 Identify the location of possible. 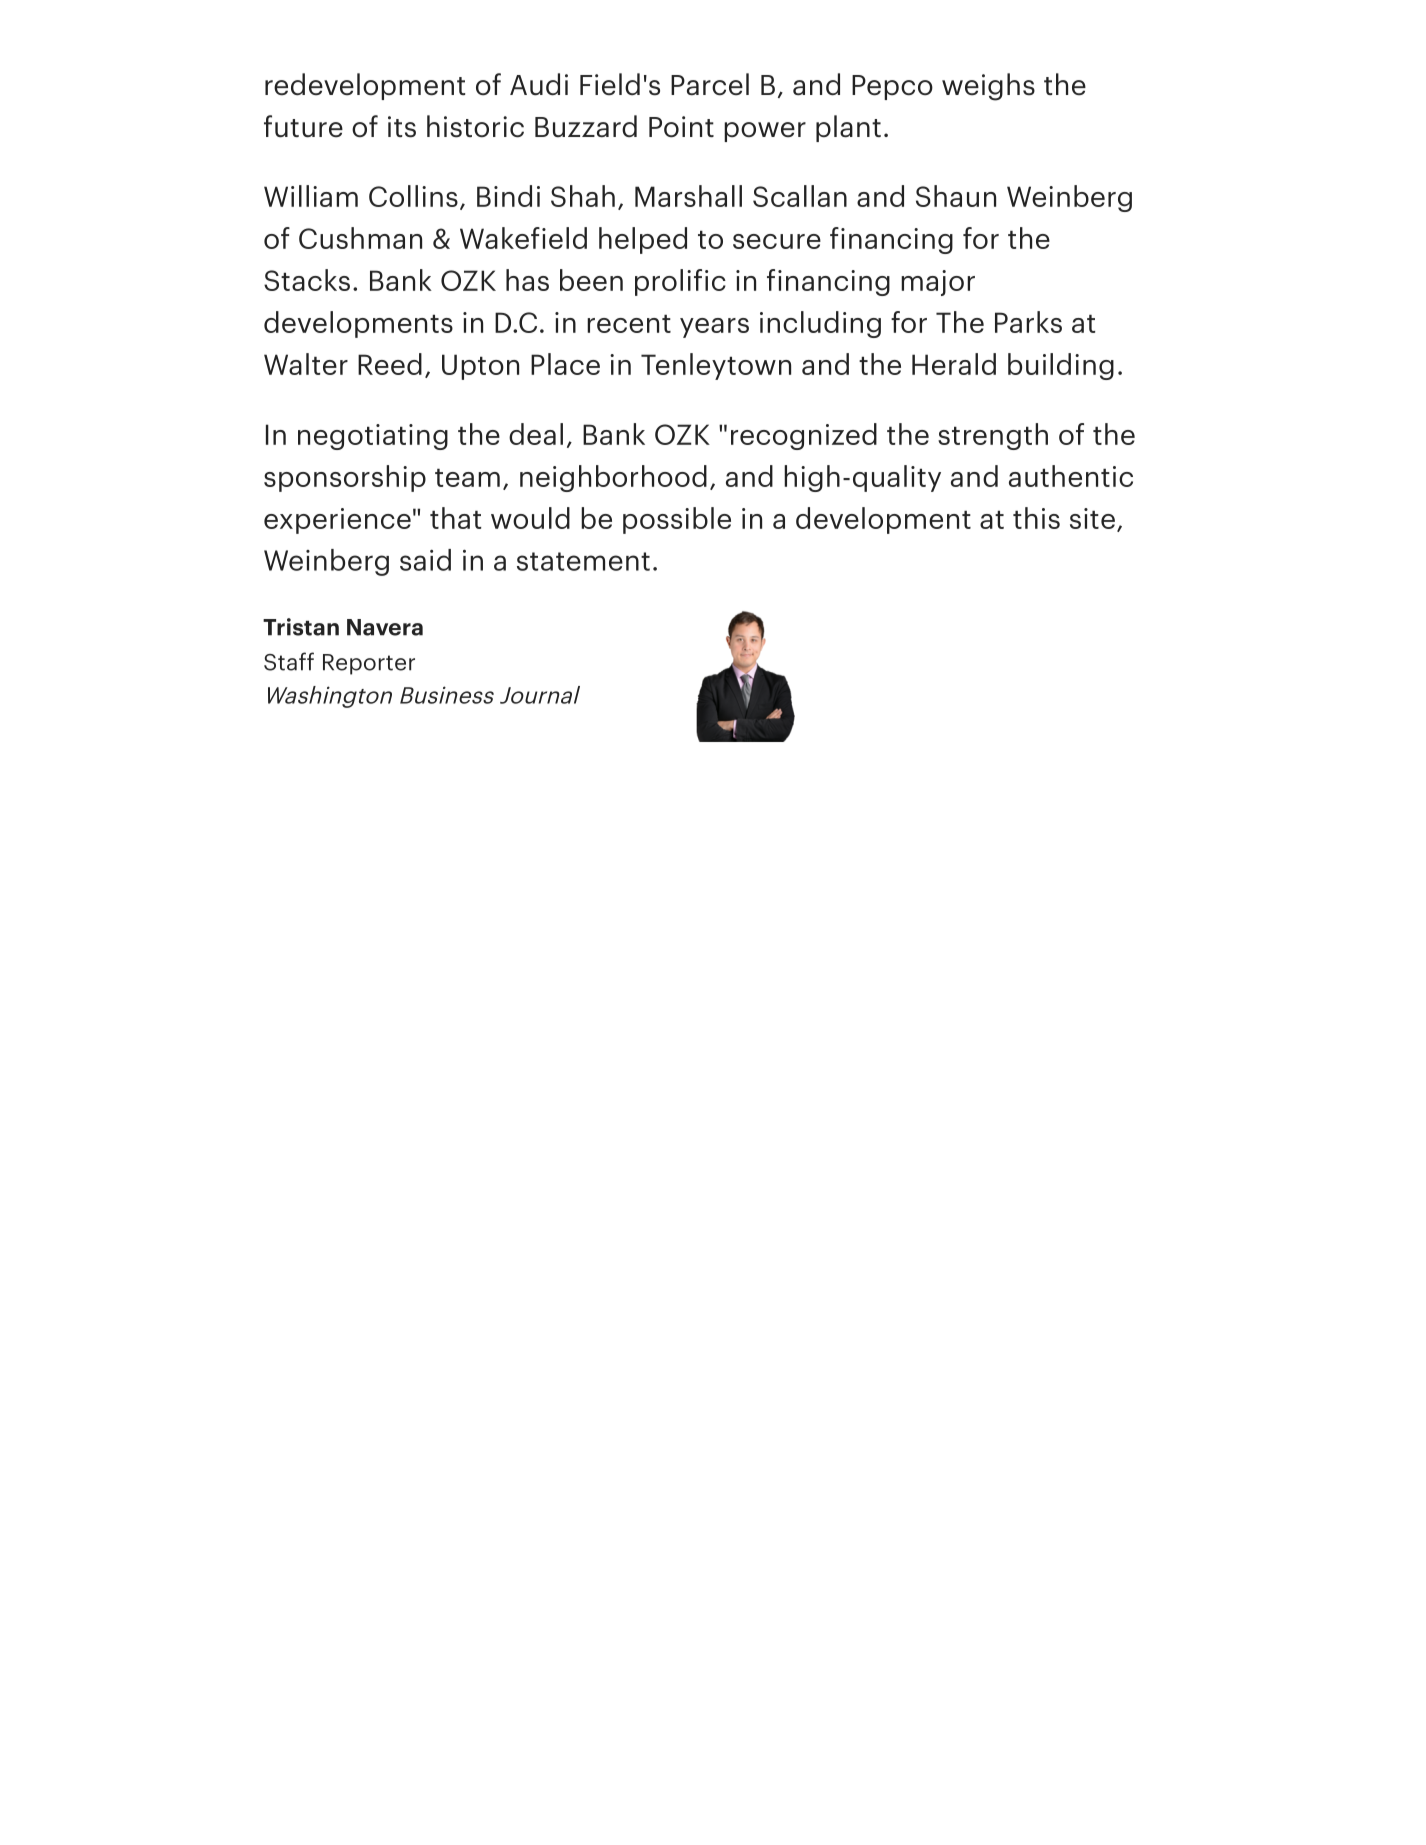
(677, 520).
